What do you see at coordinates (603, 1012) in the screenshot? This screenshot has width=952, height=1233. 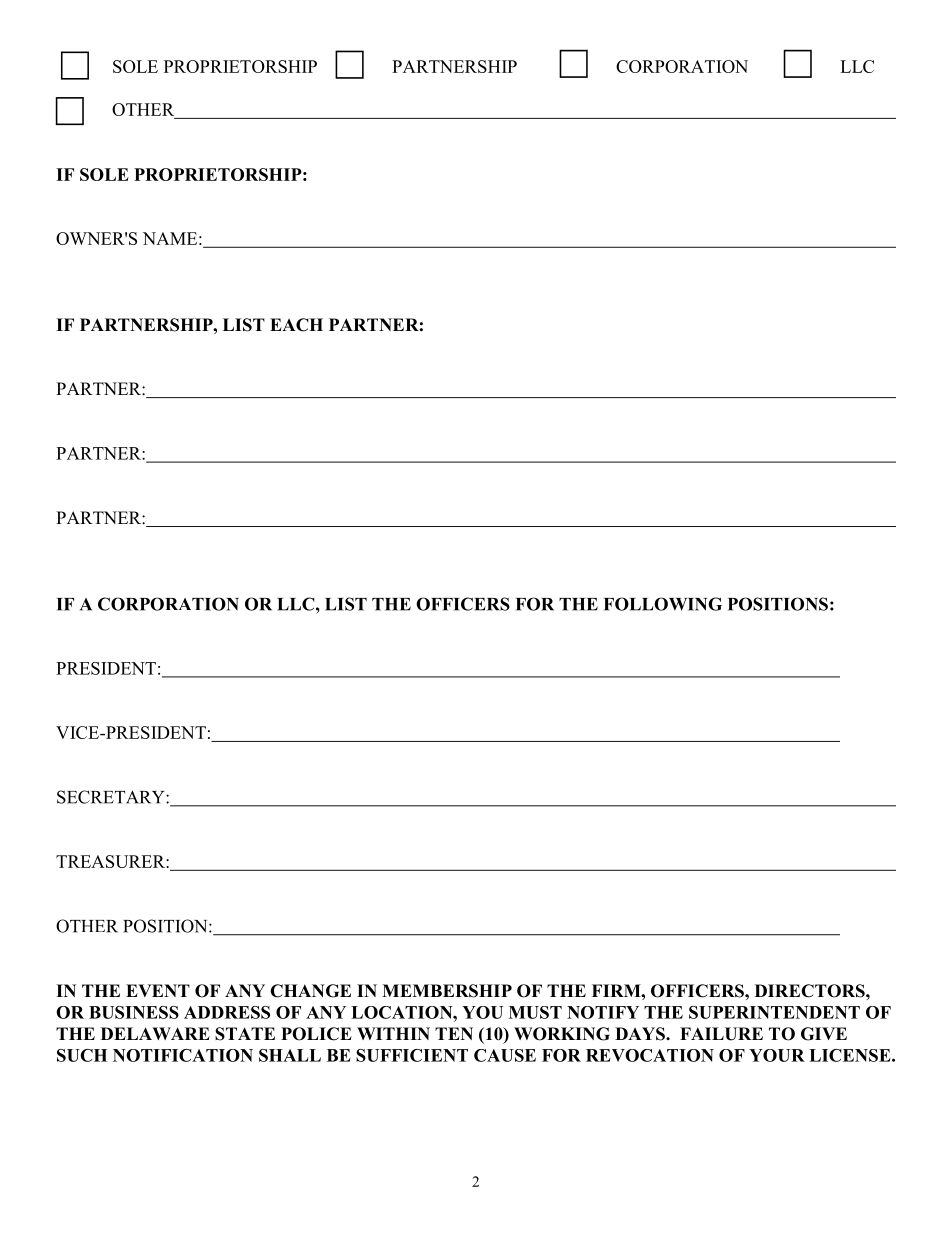 I see `NOTIFY` at bounding box center [603, 1012].
